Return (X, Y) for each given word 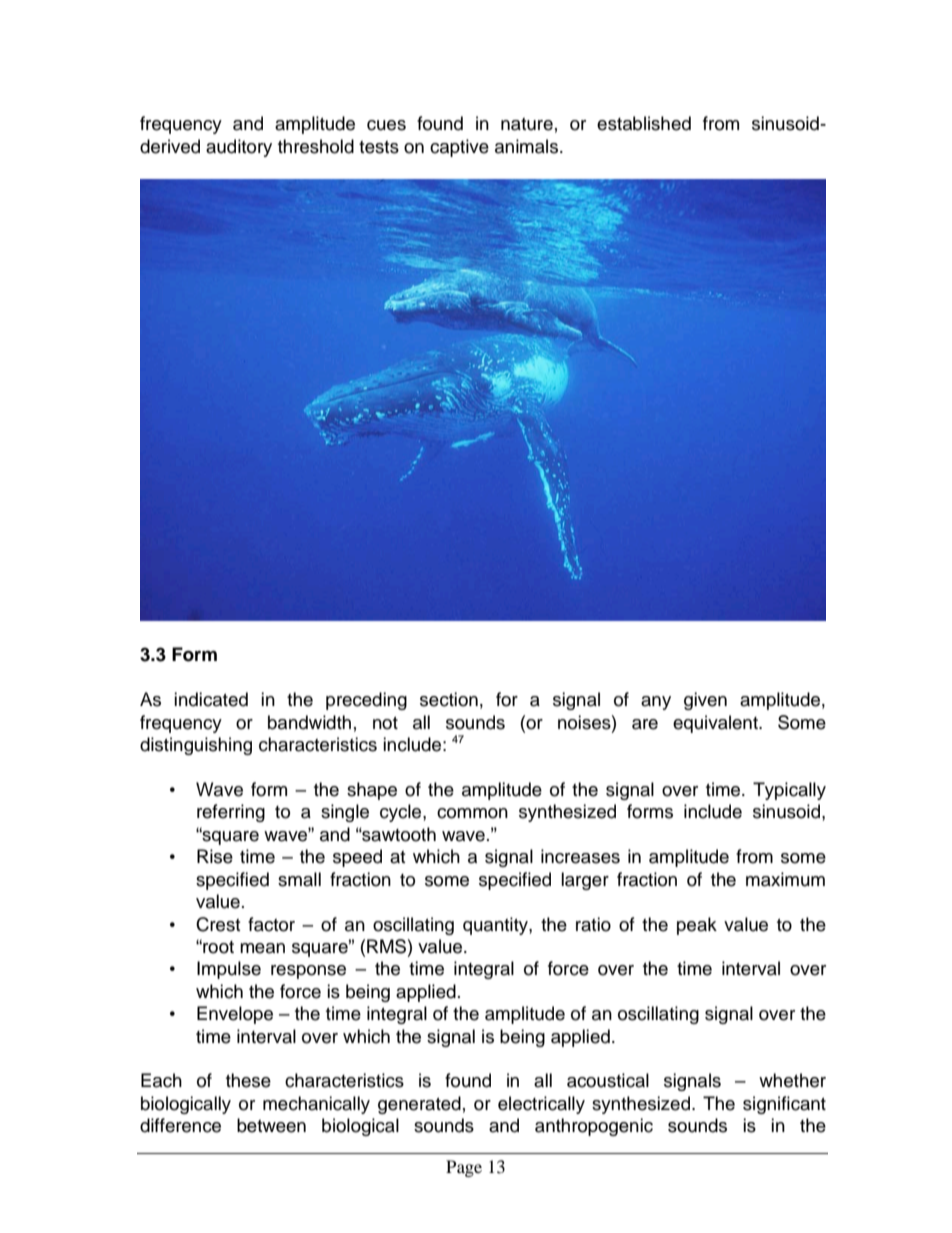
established (644, 123)
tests (379, 147)
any (656, 703)
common (472, 813)
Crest (218, 924)
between (271, 1125)
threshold (316, 146)
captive (459, 148)
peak (697, 926)
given (705, 701)
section (449, 699)
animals (526, 146)
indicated (211, 699)
